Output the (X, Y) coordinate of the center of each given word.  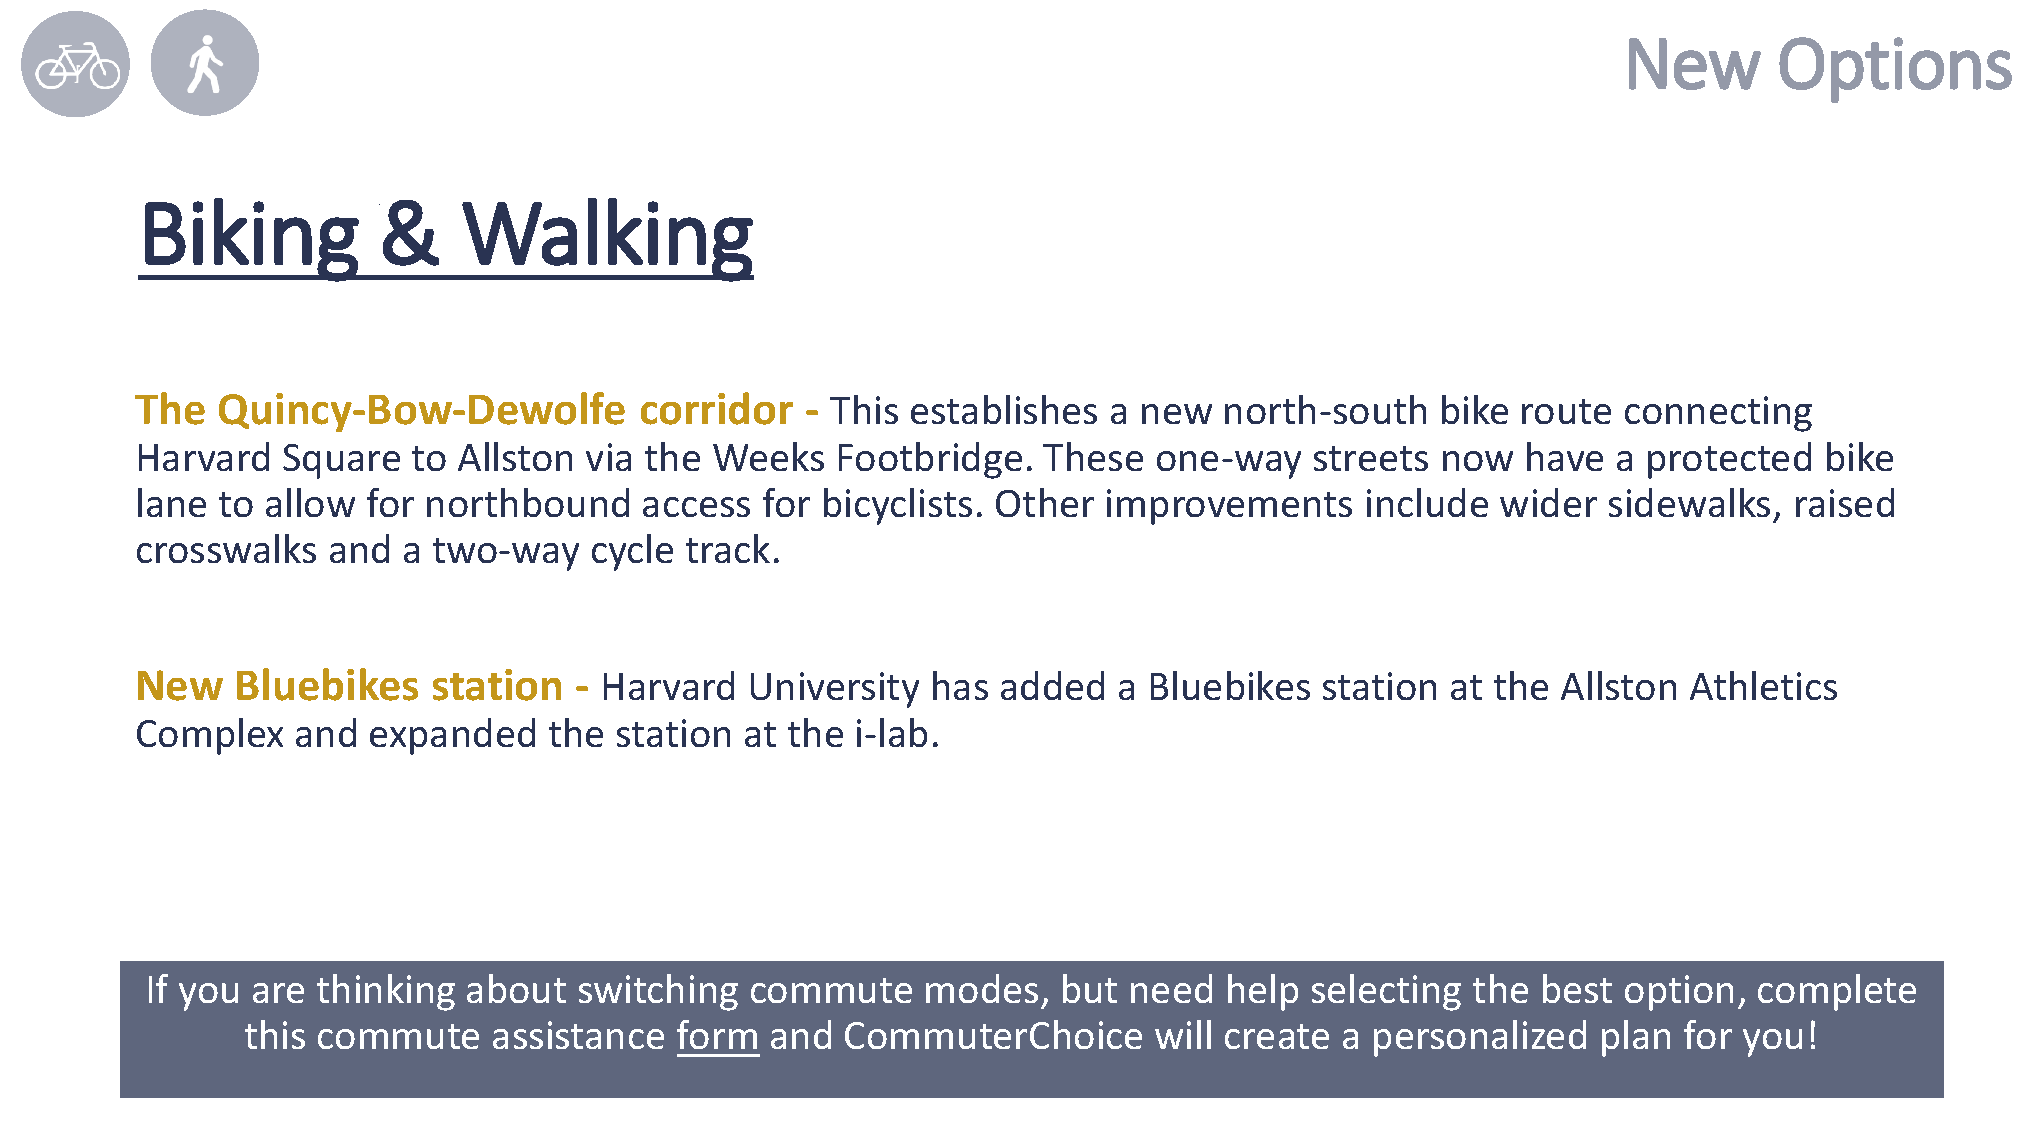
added (1052, 685)
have (1565, 456)
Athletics (1763, 685)
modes (982, 988)
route (1566, 411)
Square (341, 461)
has (960, 685)
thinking (386, 992)
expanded (452, 736)
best (1577, 988)
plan (1636, 1038)
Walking (608, 240)
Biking (251, 240)
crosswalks (226, 548)
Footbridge (930, 460)
